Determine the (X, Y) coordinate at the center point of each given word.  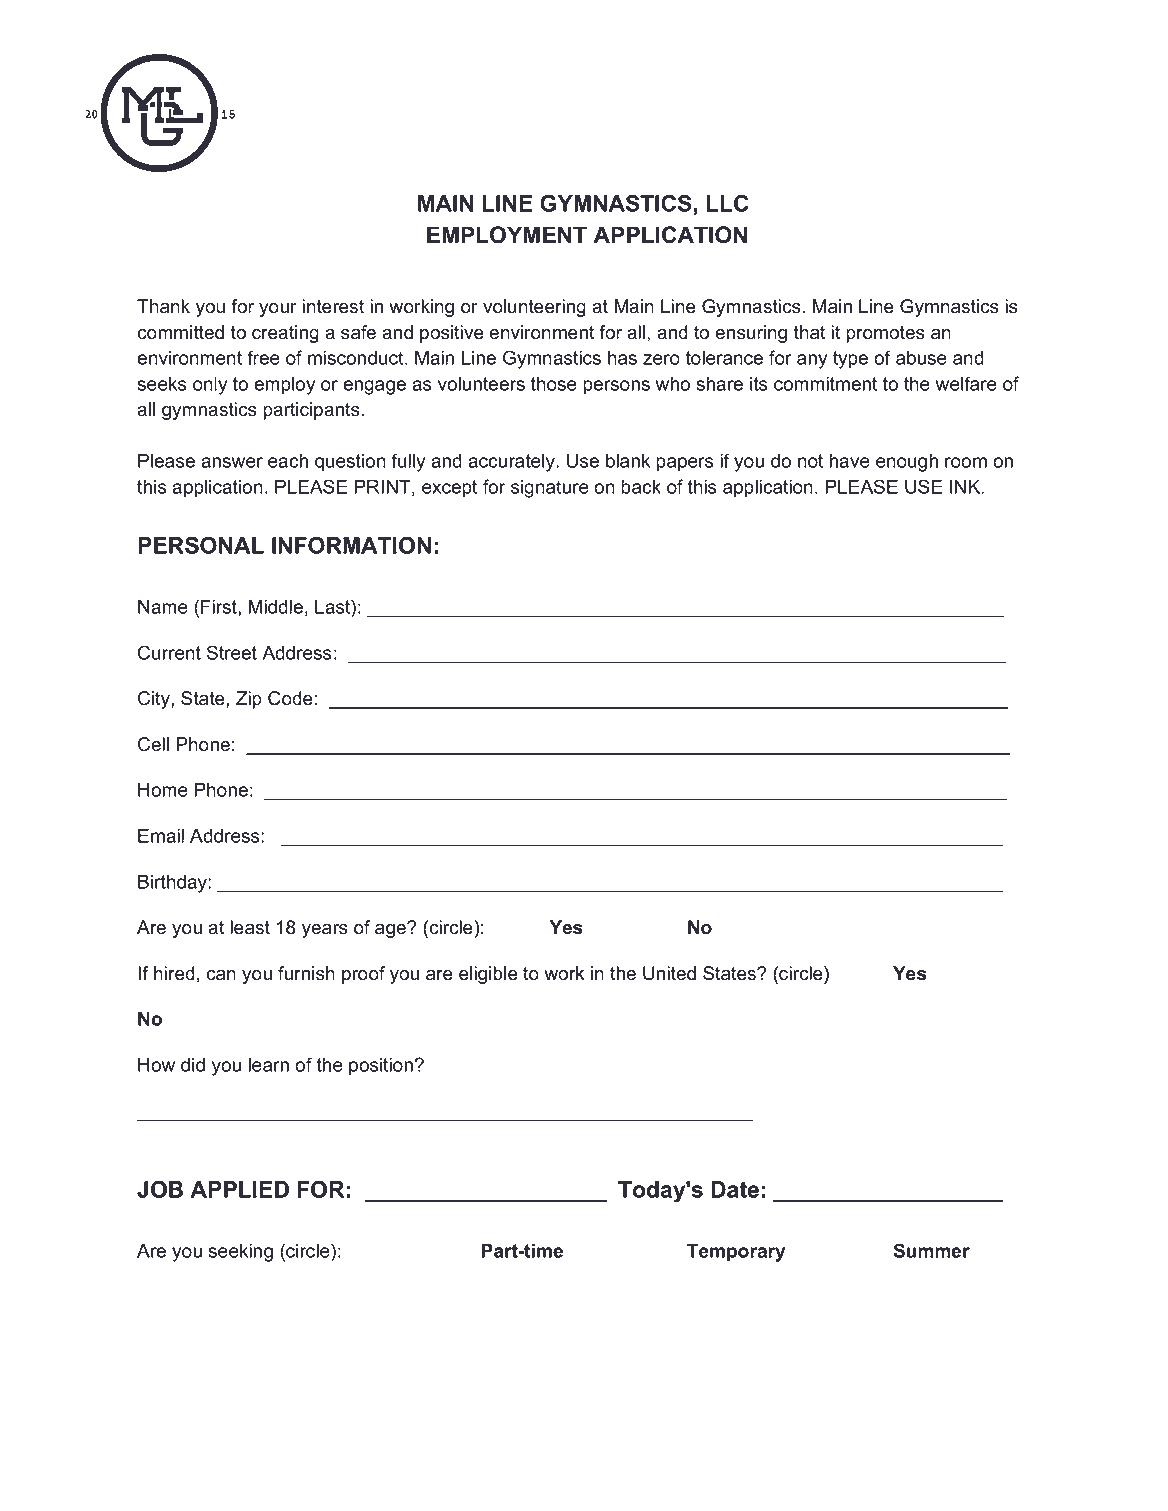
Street (232, 652)
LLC (727, 203)
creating (285, 334)
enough (907, 462)
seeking (240, 1252)
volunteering (534, 308)
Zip (249, 700)
